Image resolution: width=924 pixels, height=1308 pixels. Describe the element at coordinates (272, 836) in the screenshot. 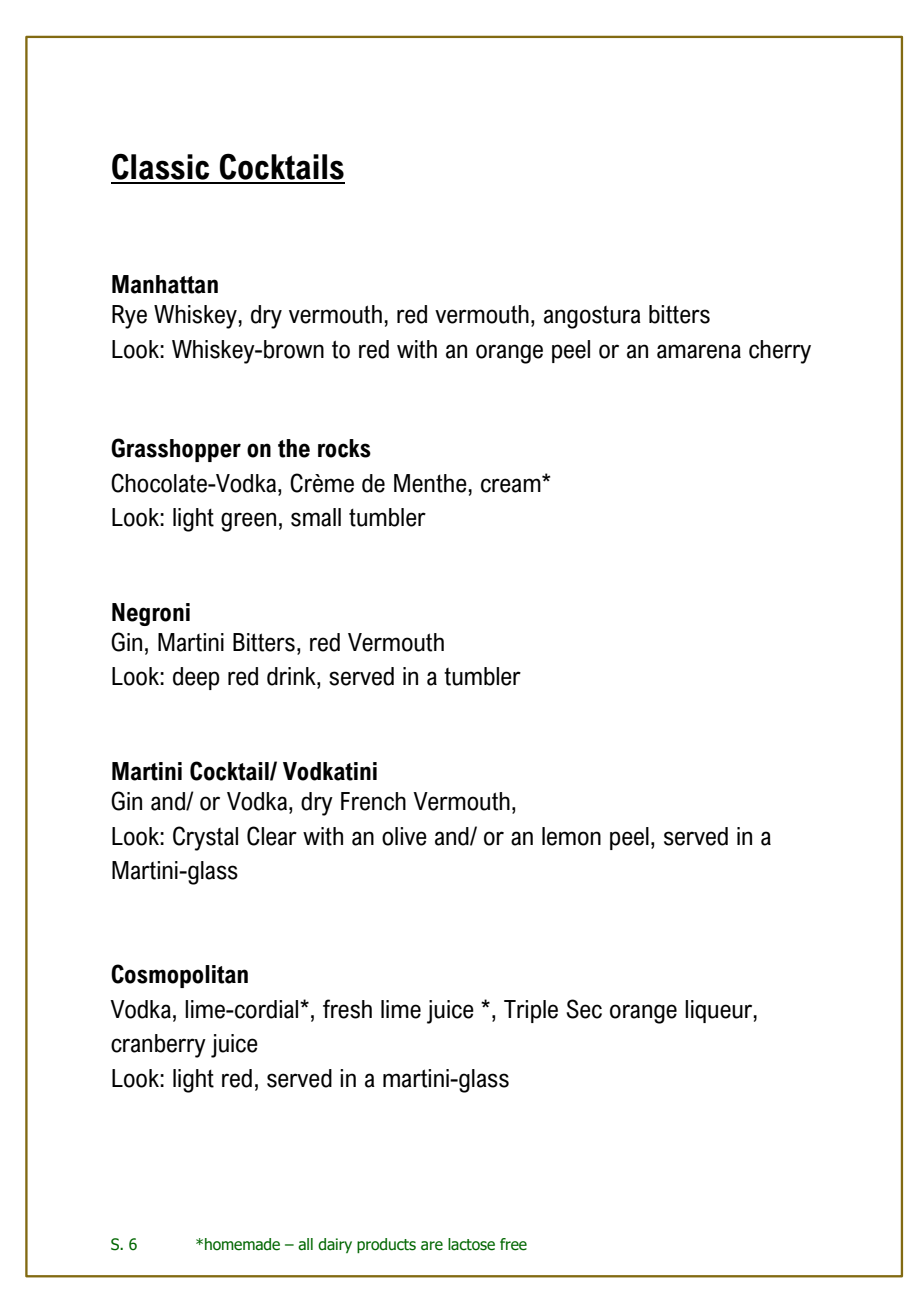

I see `Clear` at that location.
